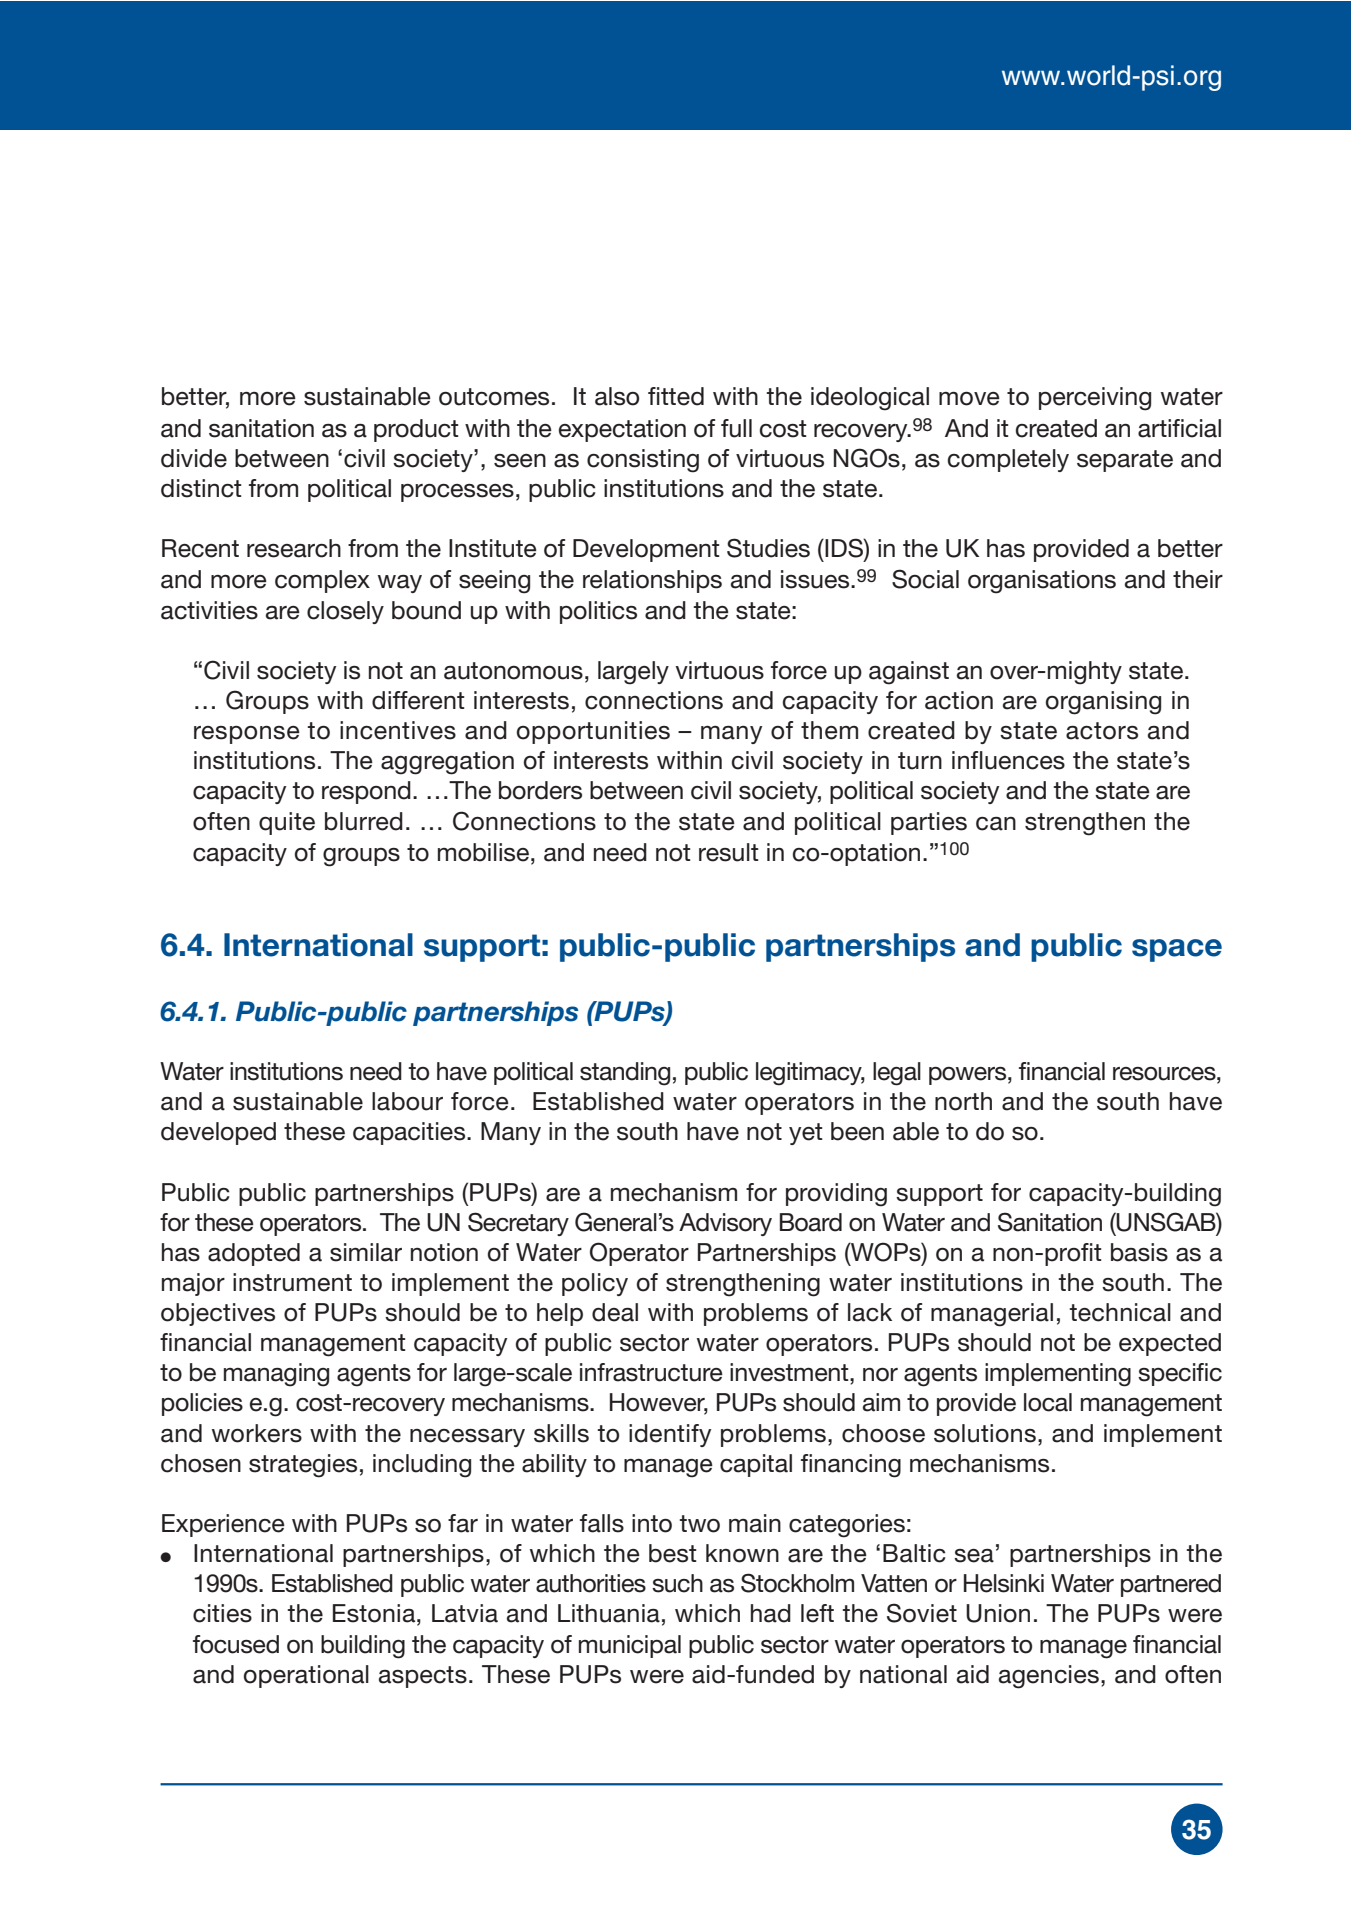  What do you see at coordinates (407, 1101) in the document?
I see `labour` at bounding box center [407, 1101].
